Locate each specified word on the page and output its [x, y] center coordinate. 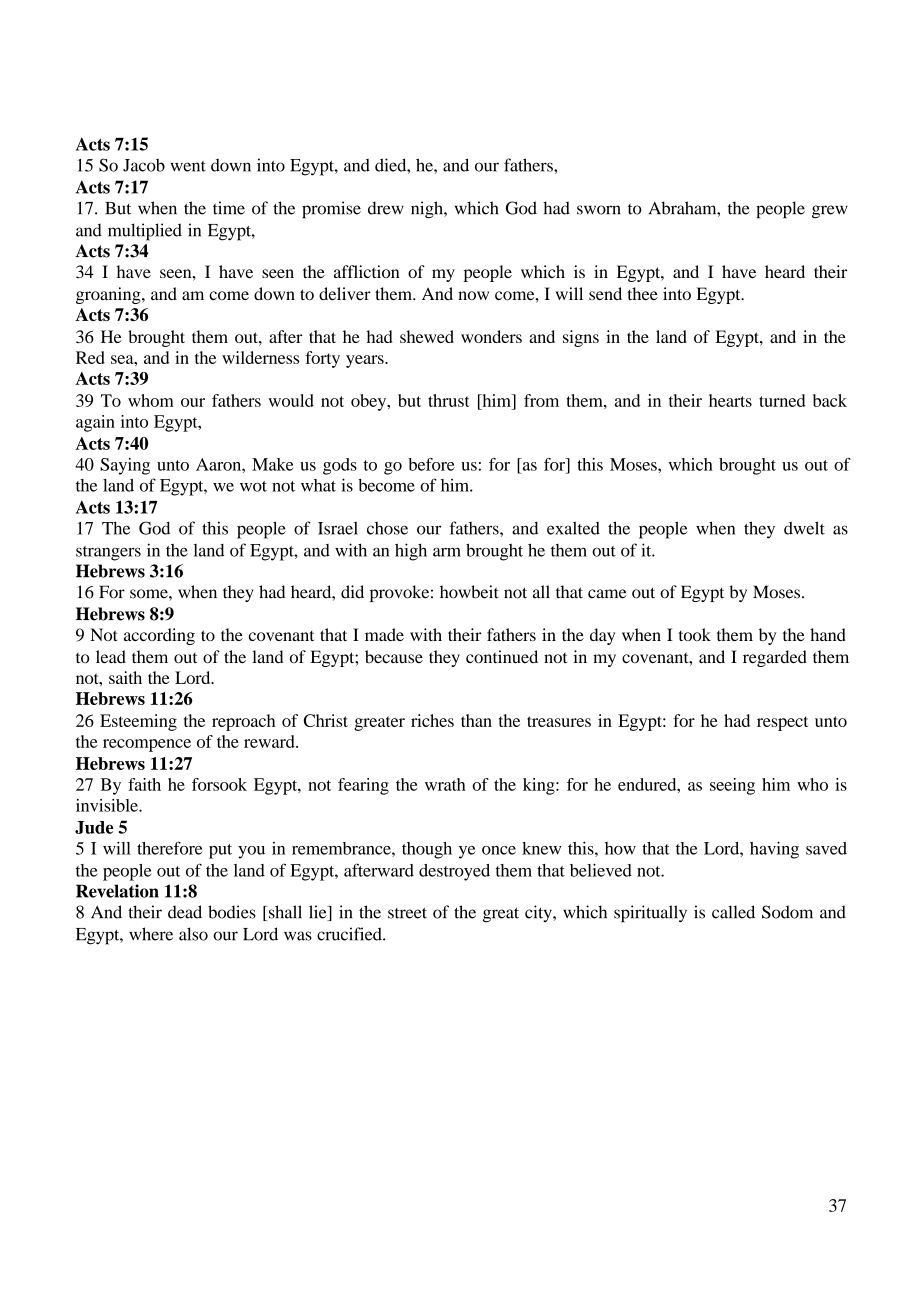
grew [830, 212]
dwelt [804, 528]
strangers [108, 553]
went [188, 166]
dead [185, 912]
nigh [428, 210]
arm [447, 552]
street [407, 913]
